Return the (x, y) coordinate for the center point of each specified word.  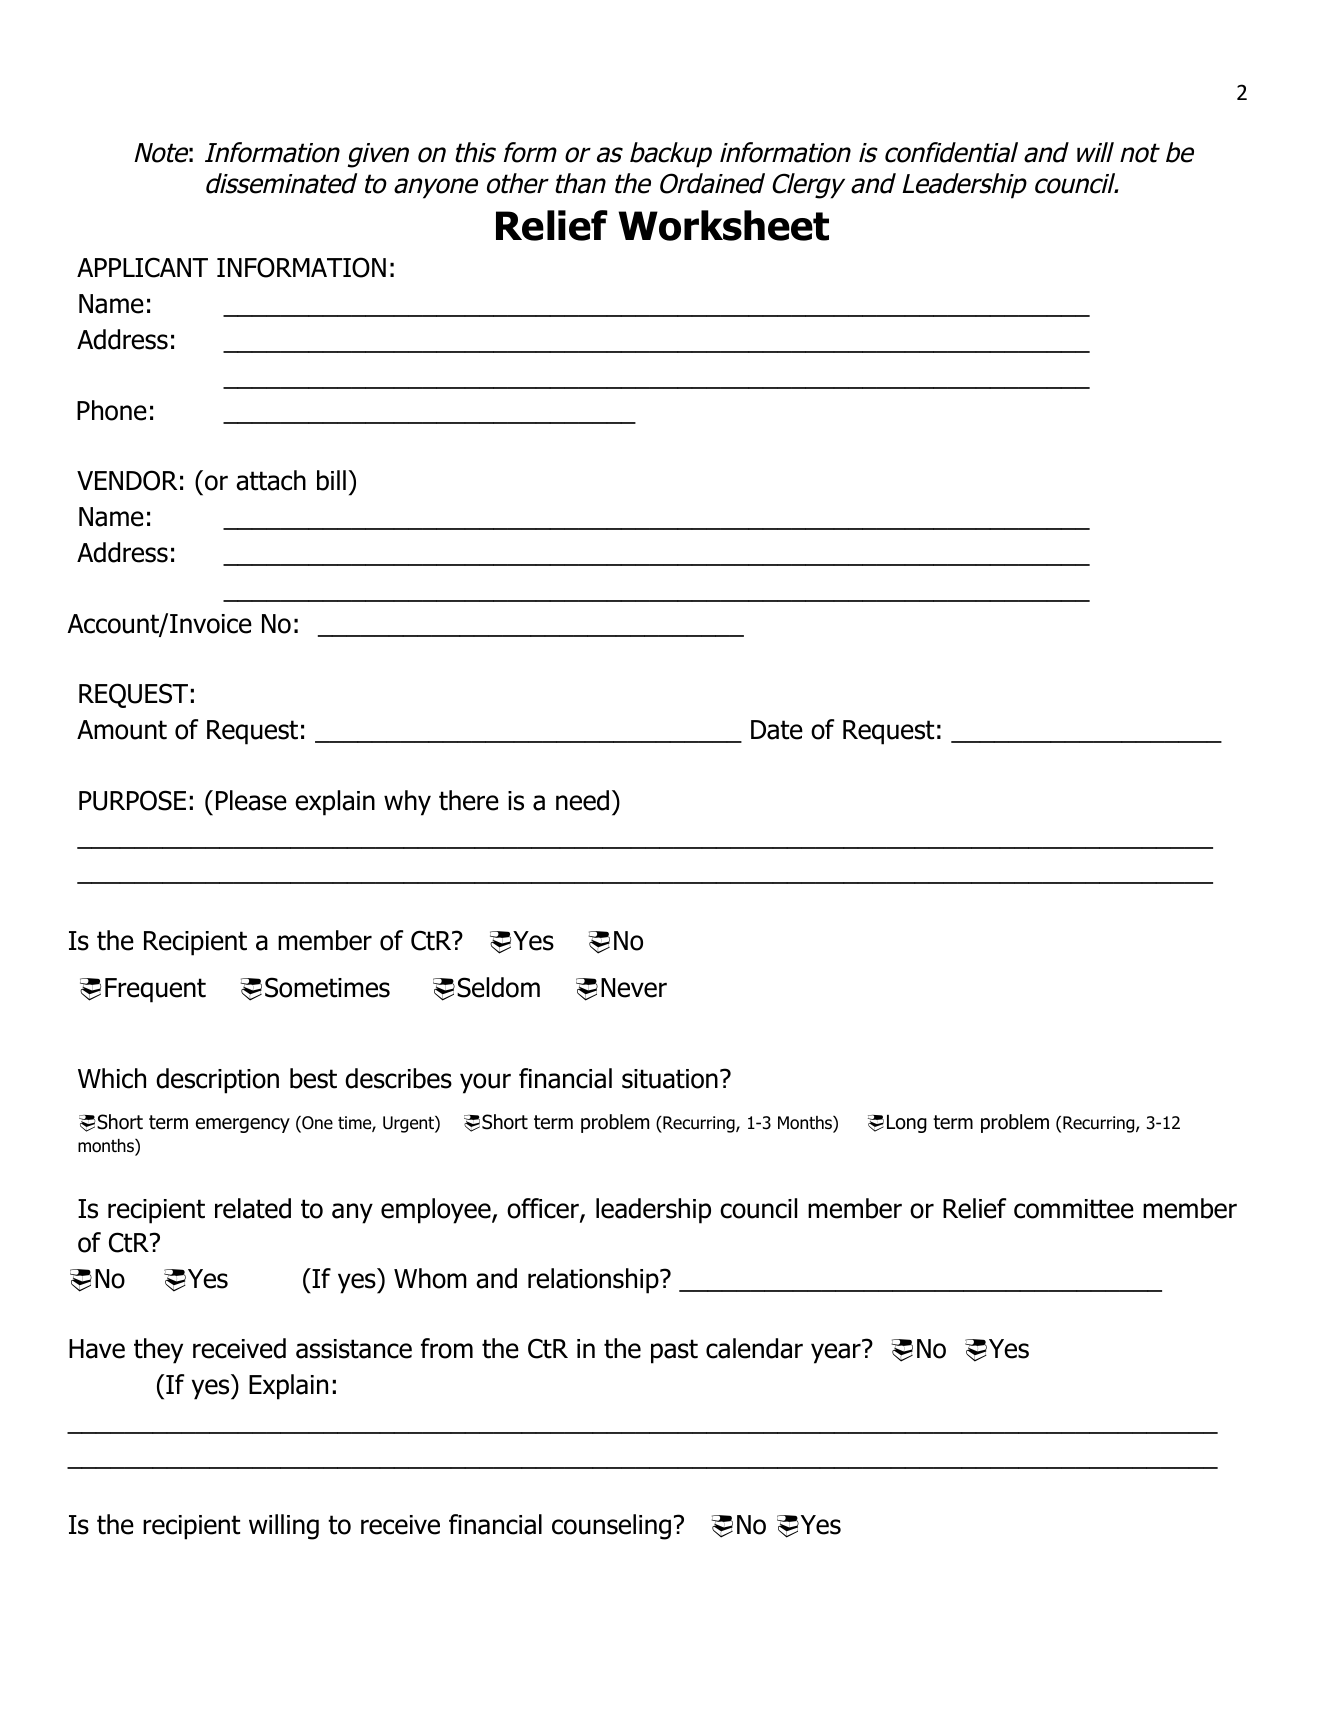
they (158, 1351)
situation (670, 1079)
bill (331, 480)
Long (907, 1124)
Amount (122, 730)
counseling (611, 1527)
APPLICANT (142, 267)
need (582, 800)
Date (777, 730)
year (836, 1353)
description (217, 1081)
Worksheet (723, 225)
